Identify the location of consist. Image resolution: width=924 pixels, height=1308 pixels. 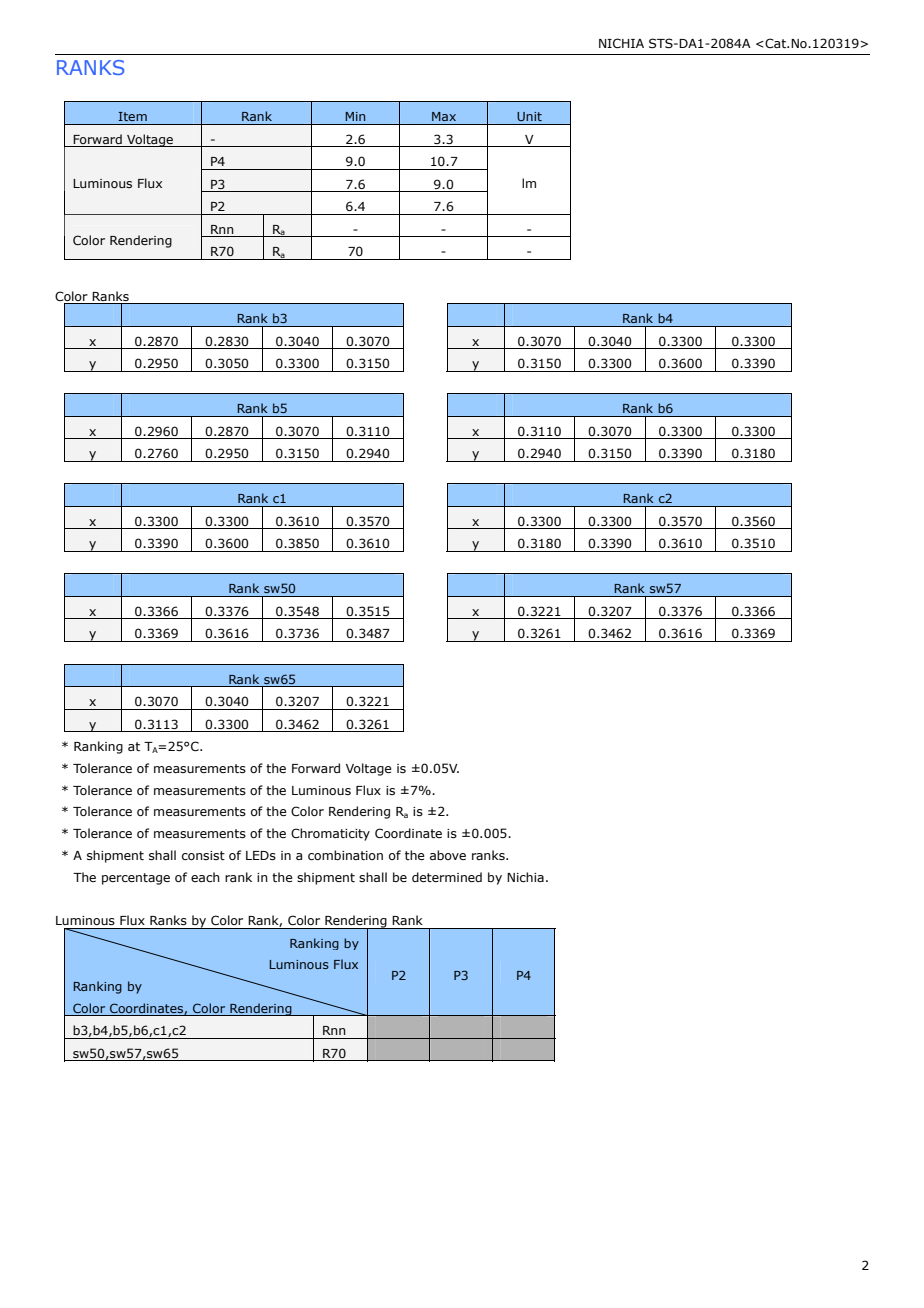
(203, 855).
